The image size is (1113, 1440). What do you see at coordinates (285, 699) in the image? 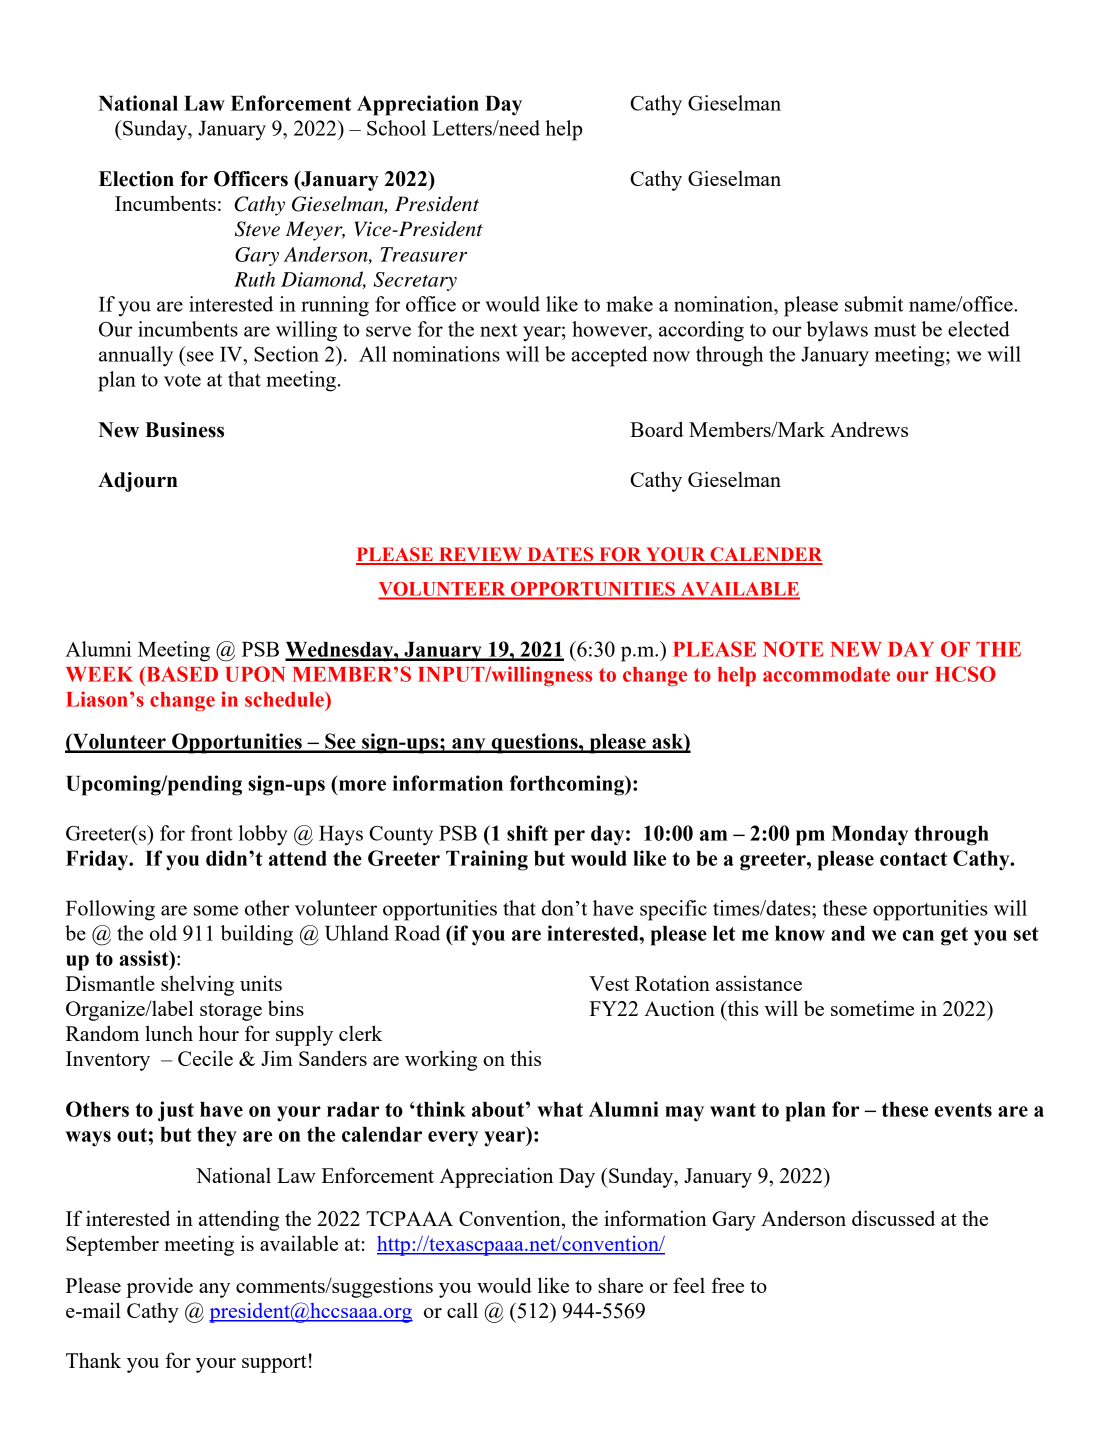
I see `schedule` at bounding box center [285, 699].
